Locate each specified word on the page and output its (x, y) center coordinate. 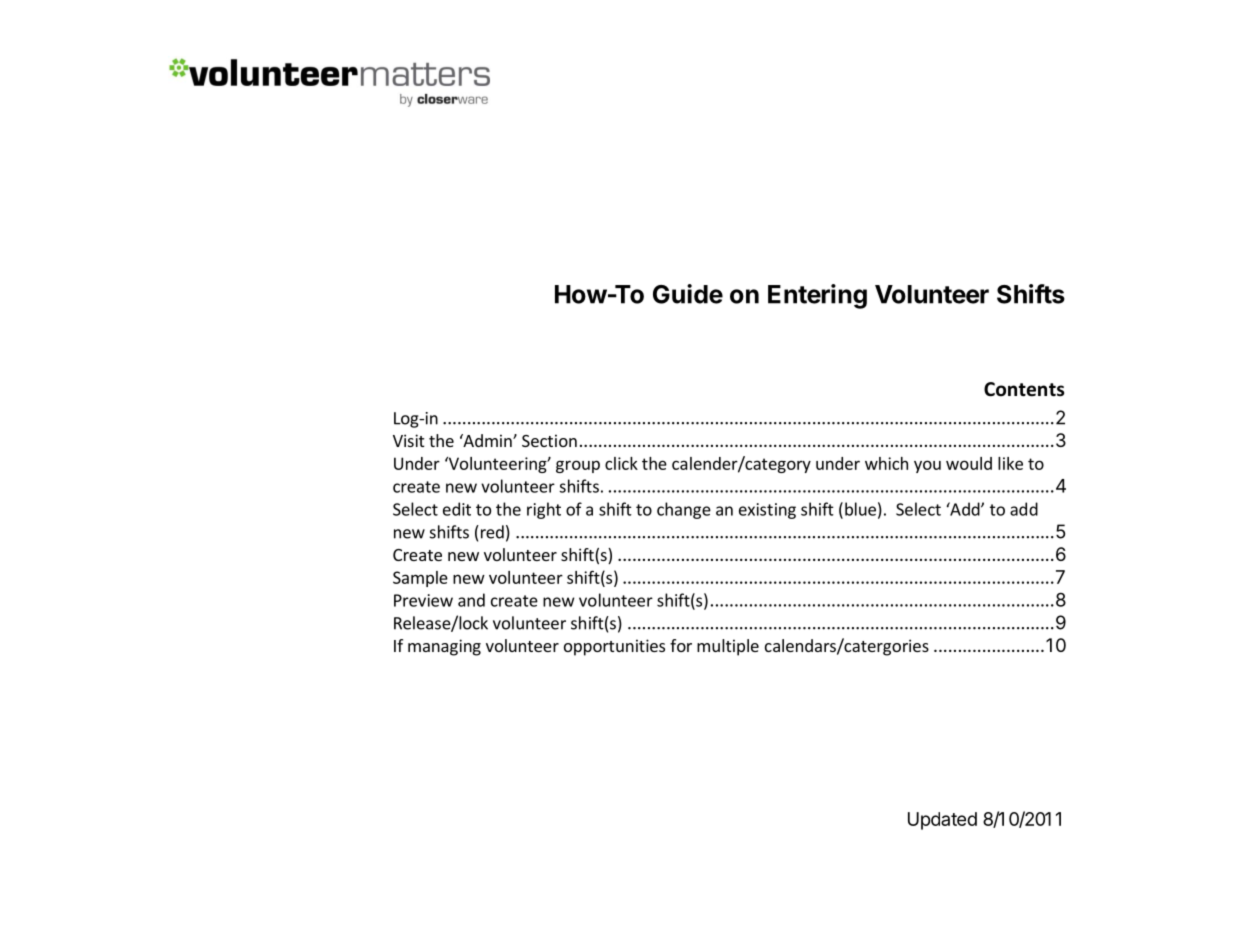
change (684, 510)
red (491, 532)
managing (444, 647)
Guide (688, 294)
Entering (817, 296)
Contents (1024, 389)
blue (860, 509)
